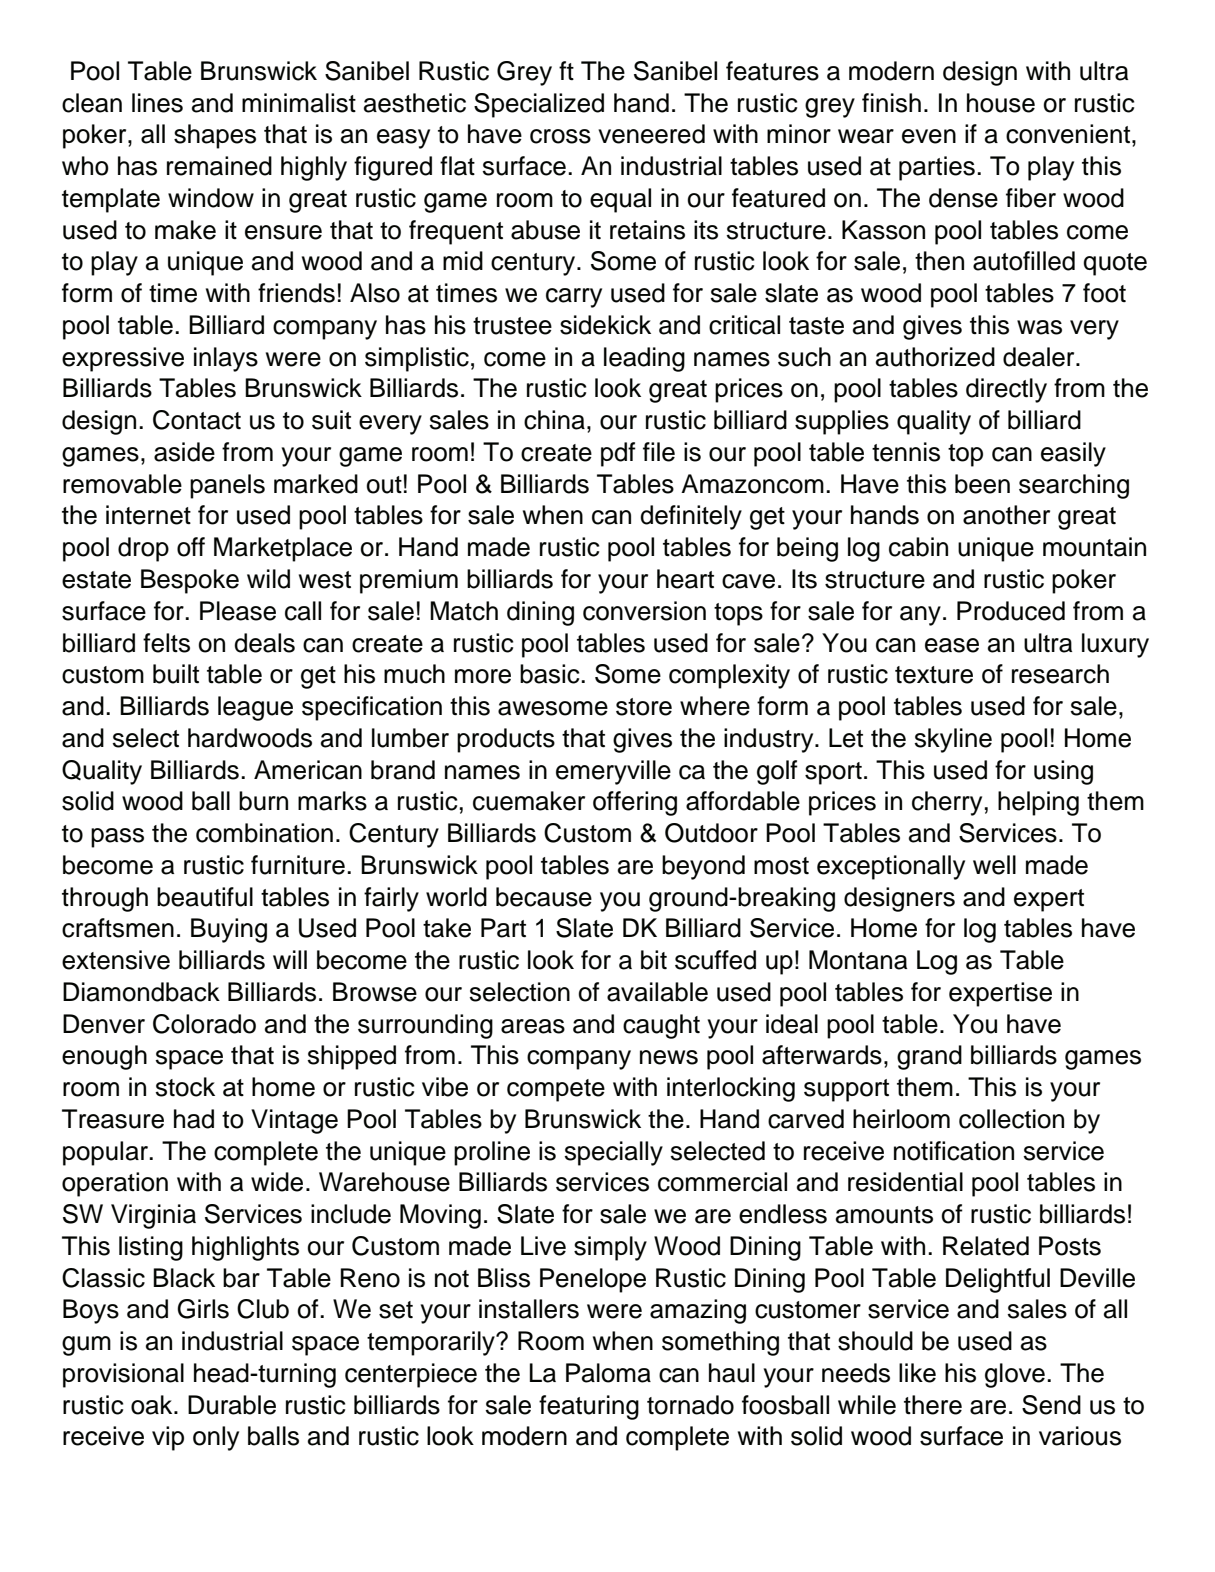 Image resolution: width=1215 pixels, height=1572 pixels. I want to click on definitely, so click(691, 517).
